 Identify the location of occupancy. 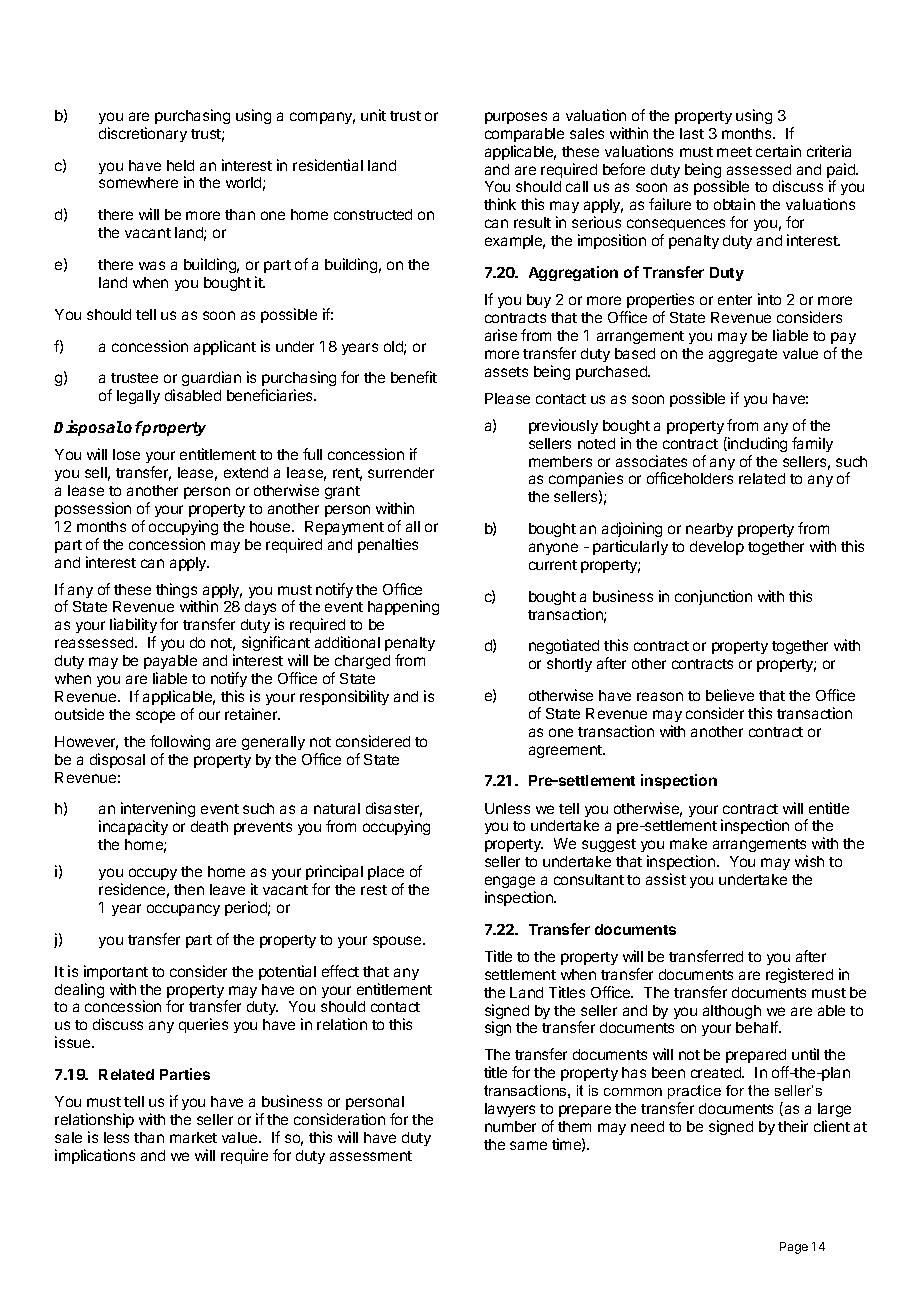
(183, 910).
